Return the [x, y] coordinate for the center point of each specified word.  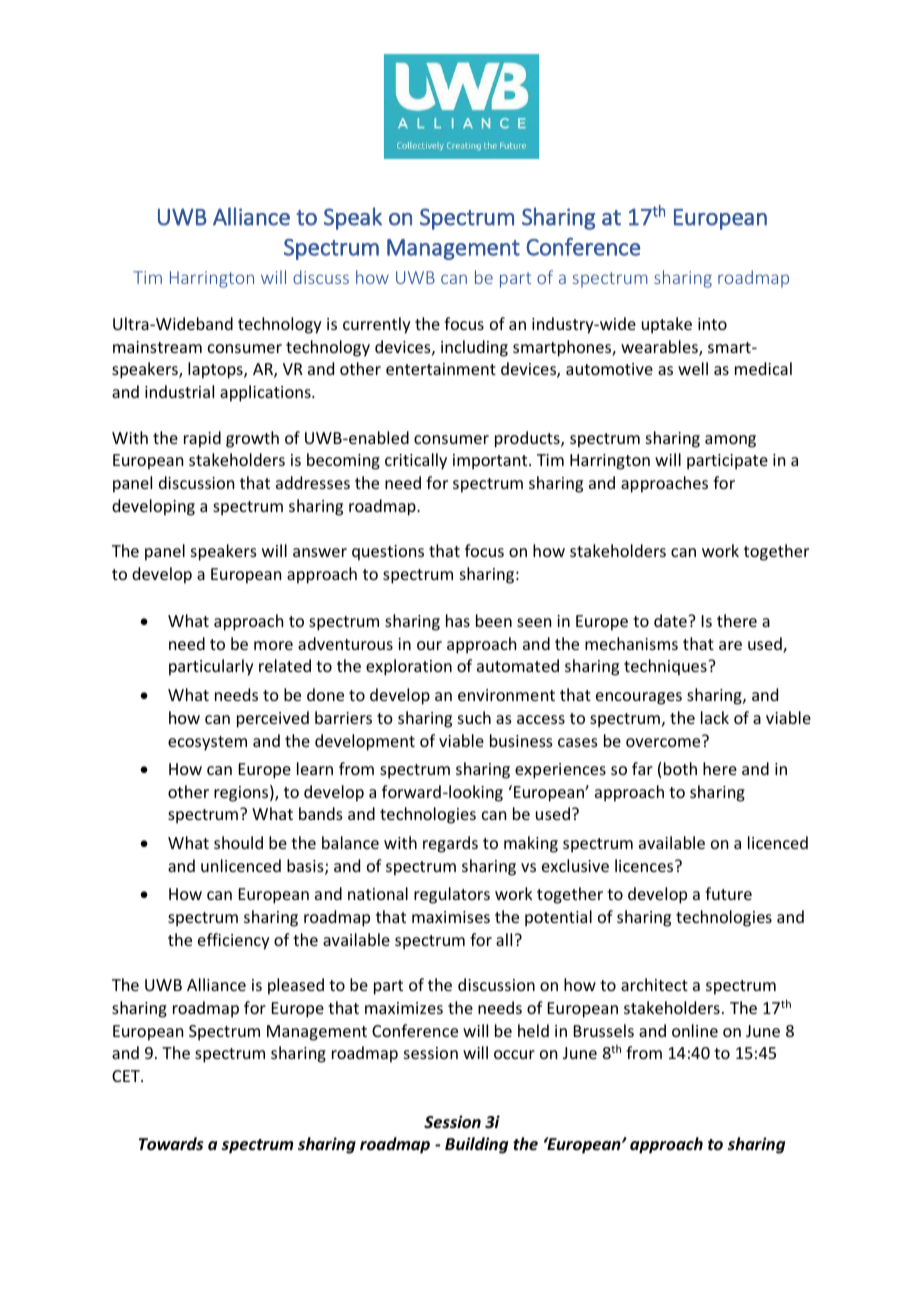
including [474, 348]
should [238, 842]
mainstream [157, 347]
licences [645, 865]
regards [450, 844]
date [671, 620]
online [695, 1030]
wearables [660, 348]
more [273, 645]
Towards [171, 1144]
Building [476, 1145]
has [458, 620]
